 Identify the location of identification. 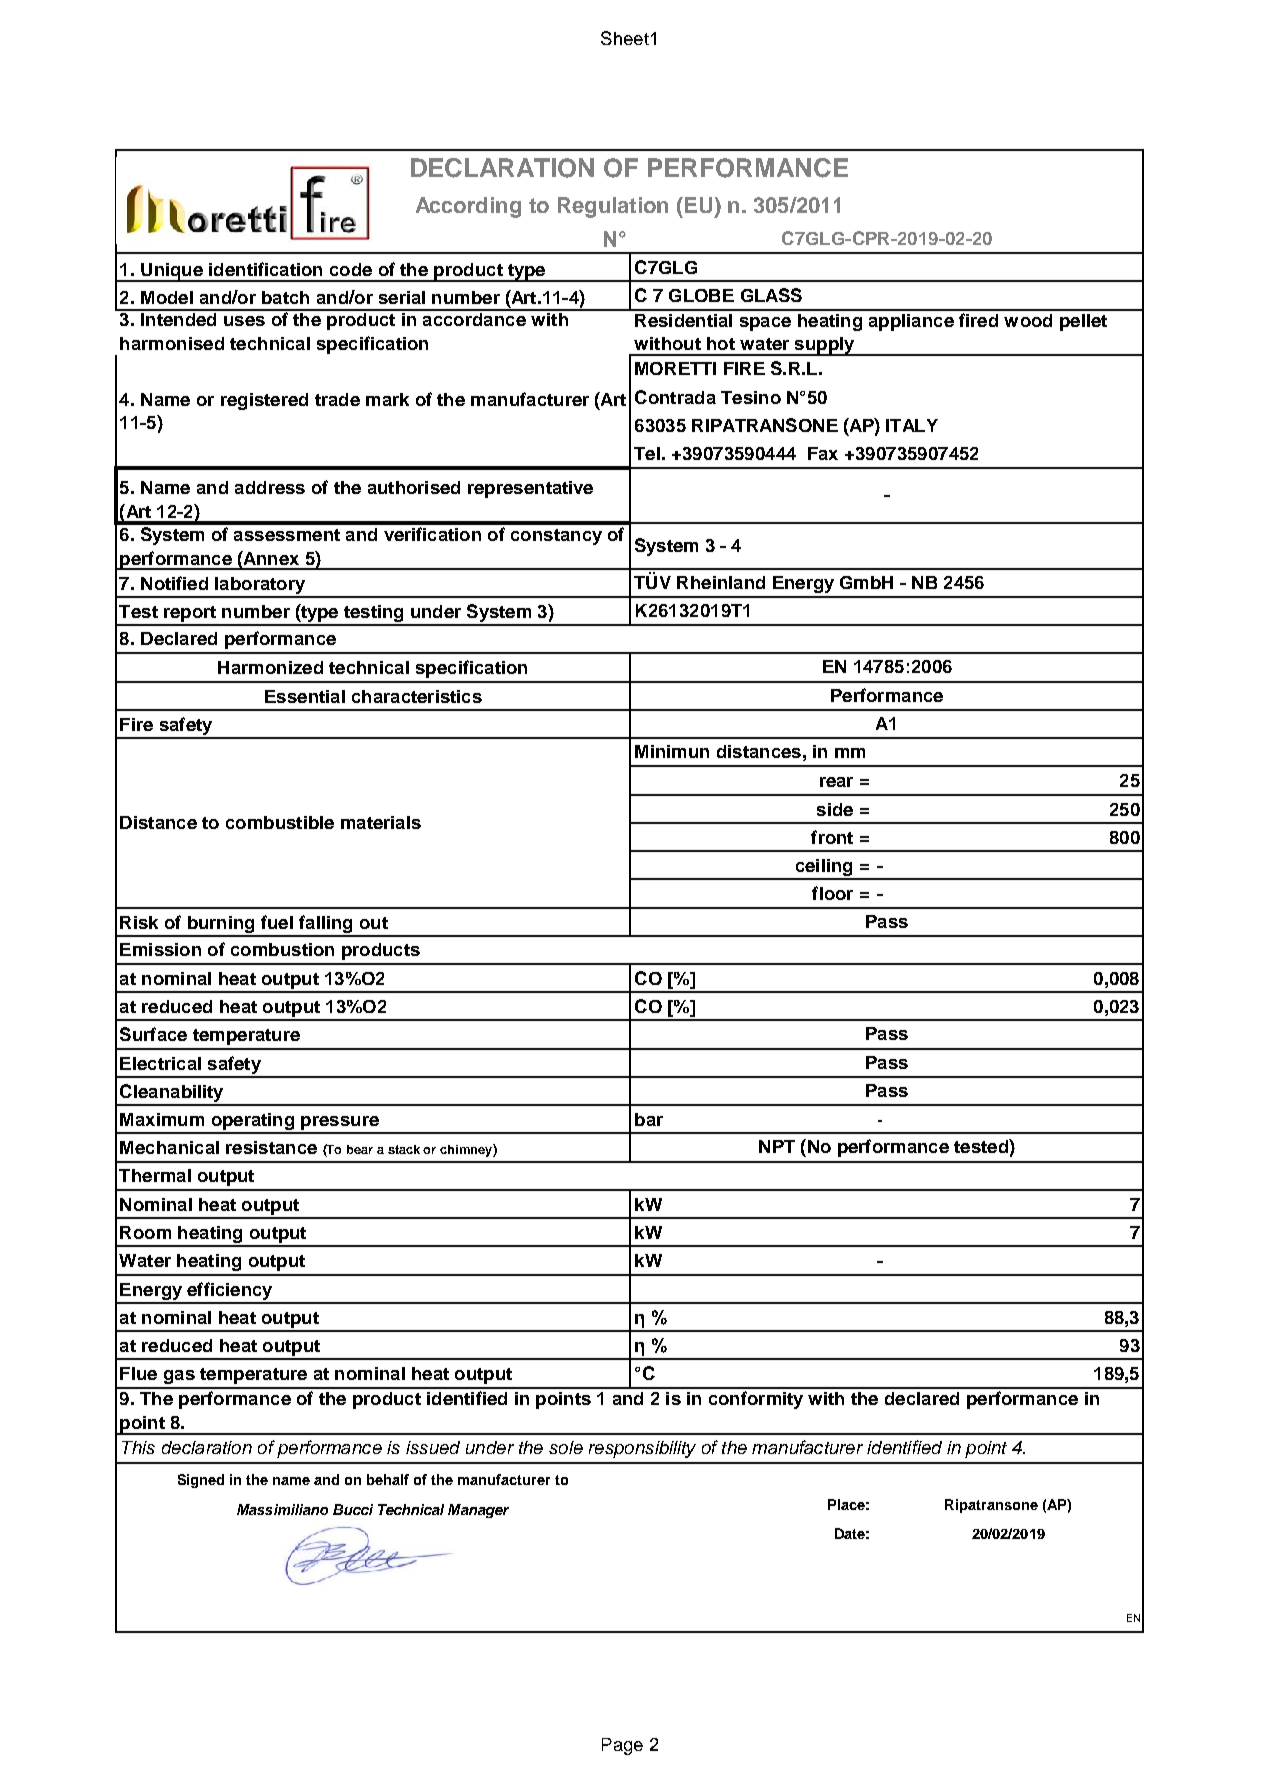
(265, 269).
